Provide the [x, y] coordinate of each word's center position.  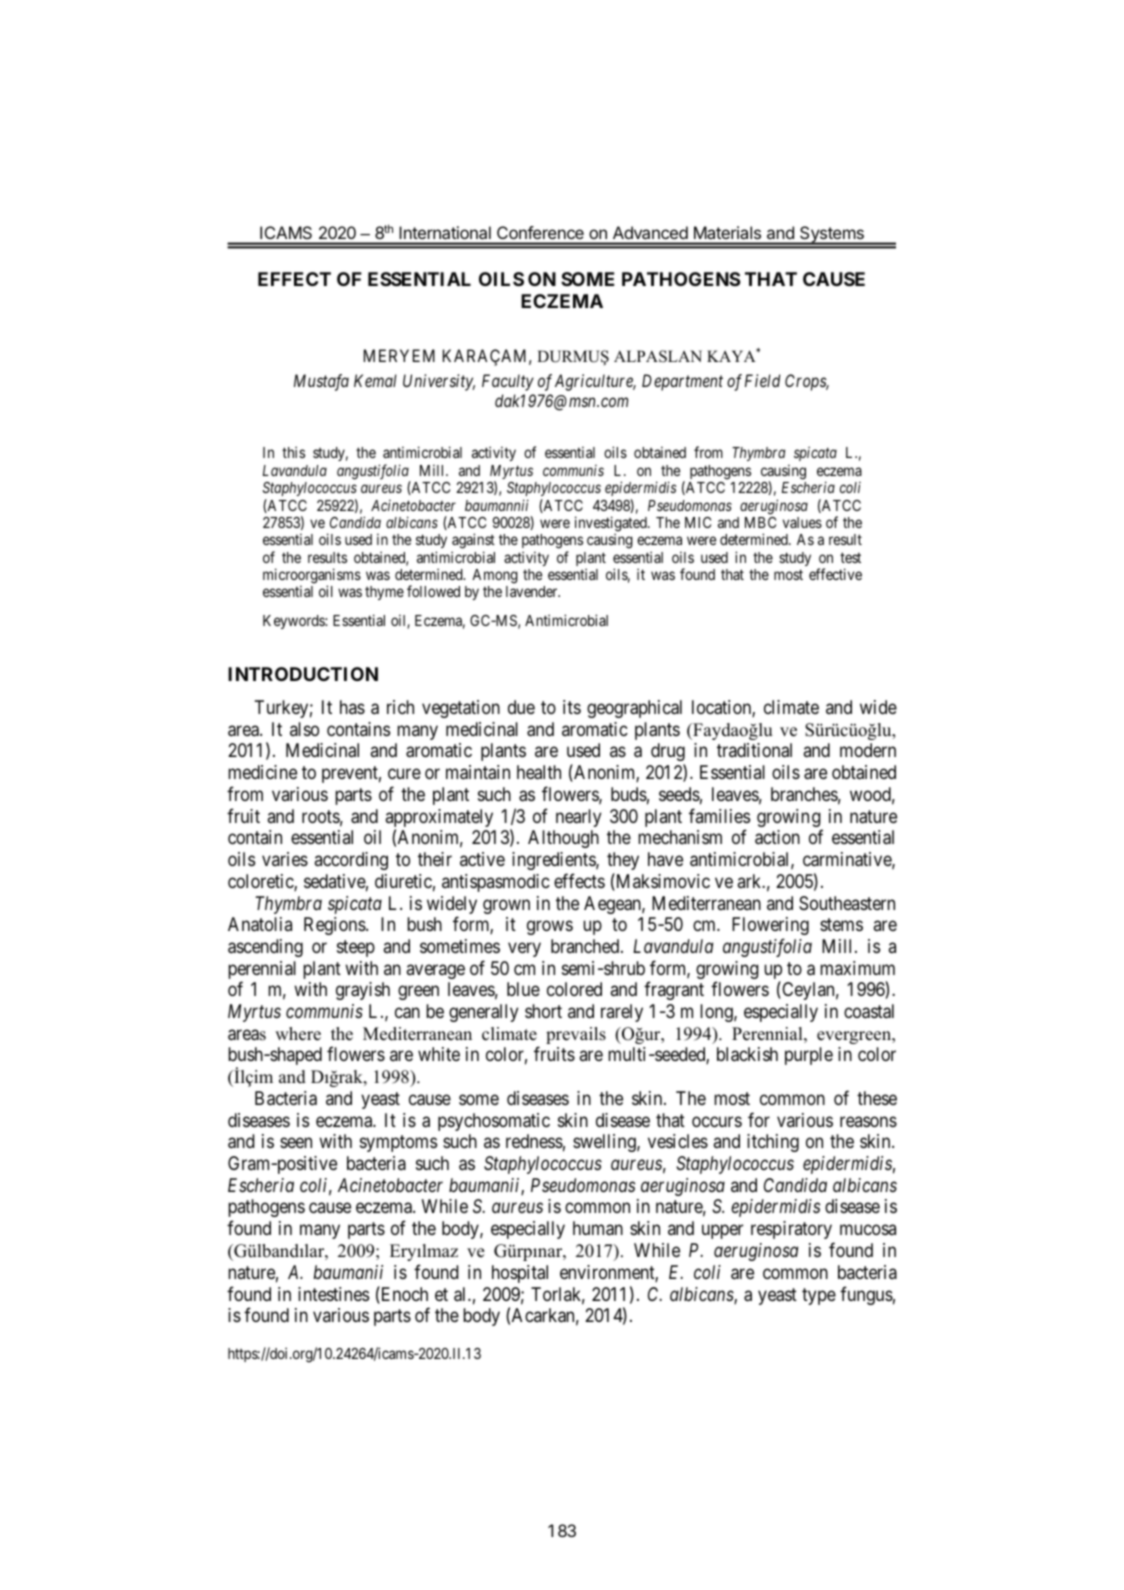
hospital [520, 1274]
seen [296, 1143]
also [304, 729]
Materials [727, 232]
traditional [754, 750]
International [445, 232]
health [539, 772]
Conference [540, 232]
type [819, 1296]
